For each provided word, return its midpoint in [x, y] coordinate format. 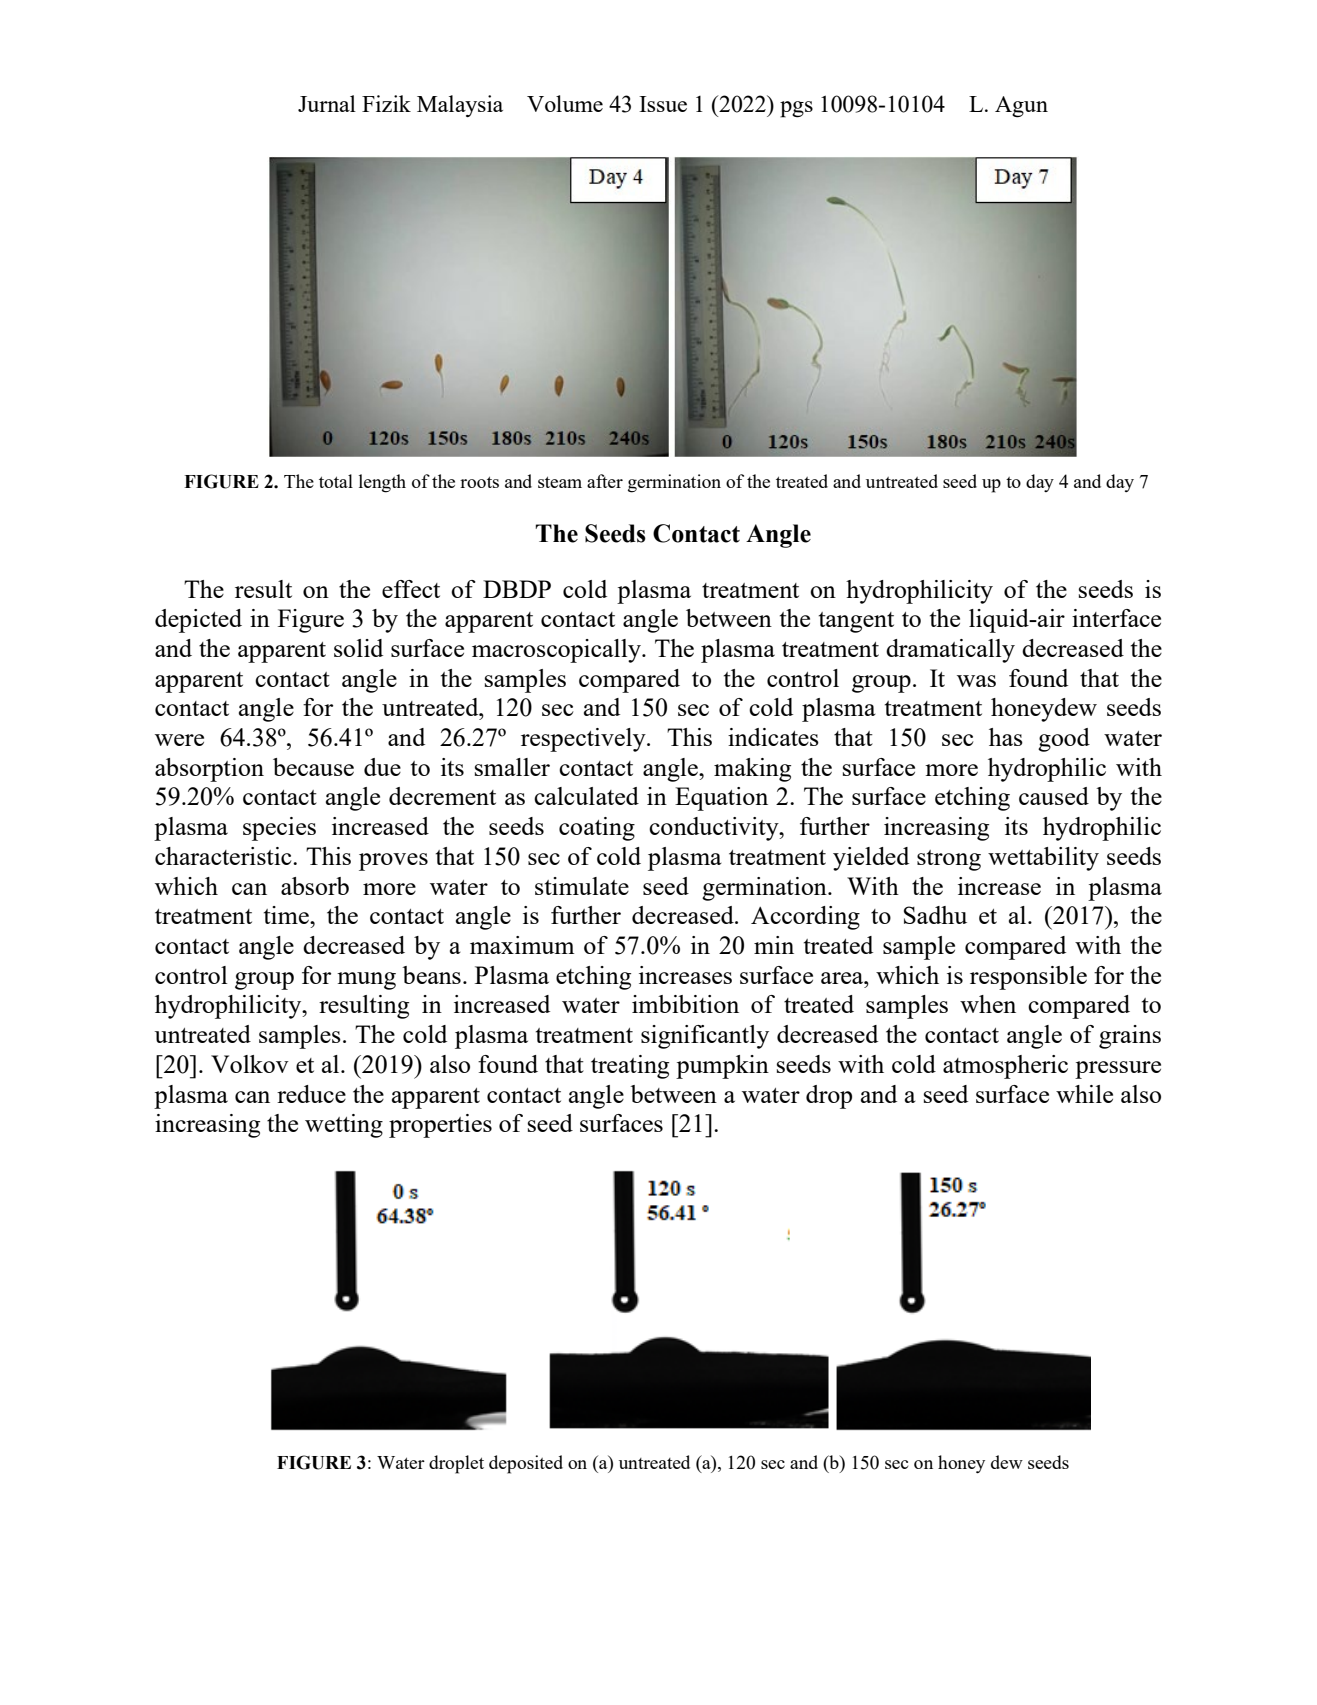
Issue [663, 104]
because [313, 767]
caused [1054, 796]
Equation [721, 799]
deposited [526, 1464]
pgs [796, 109]
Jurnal [327, 103]
